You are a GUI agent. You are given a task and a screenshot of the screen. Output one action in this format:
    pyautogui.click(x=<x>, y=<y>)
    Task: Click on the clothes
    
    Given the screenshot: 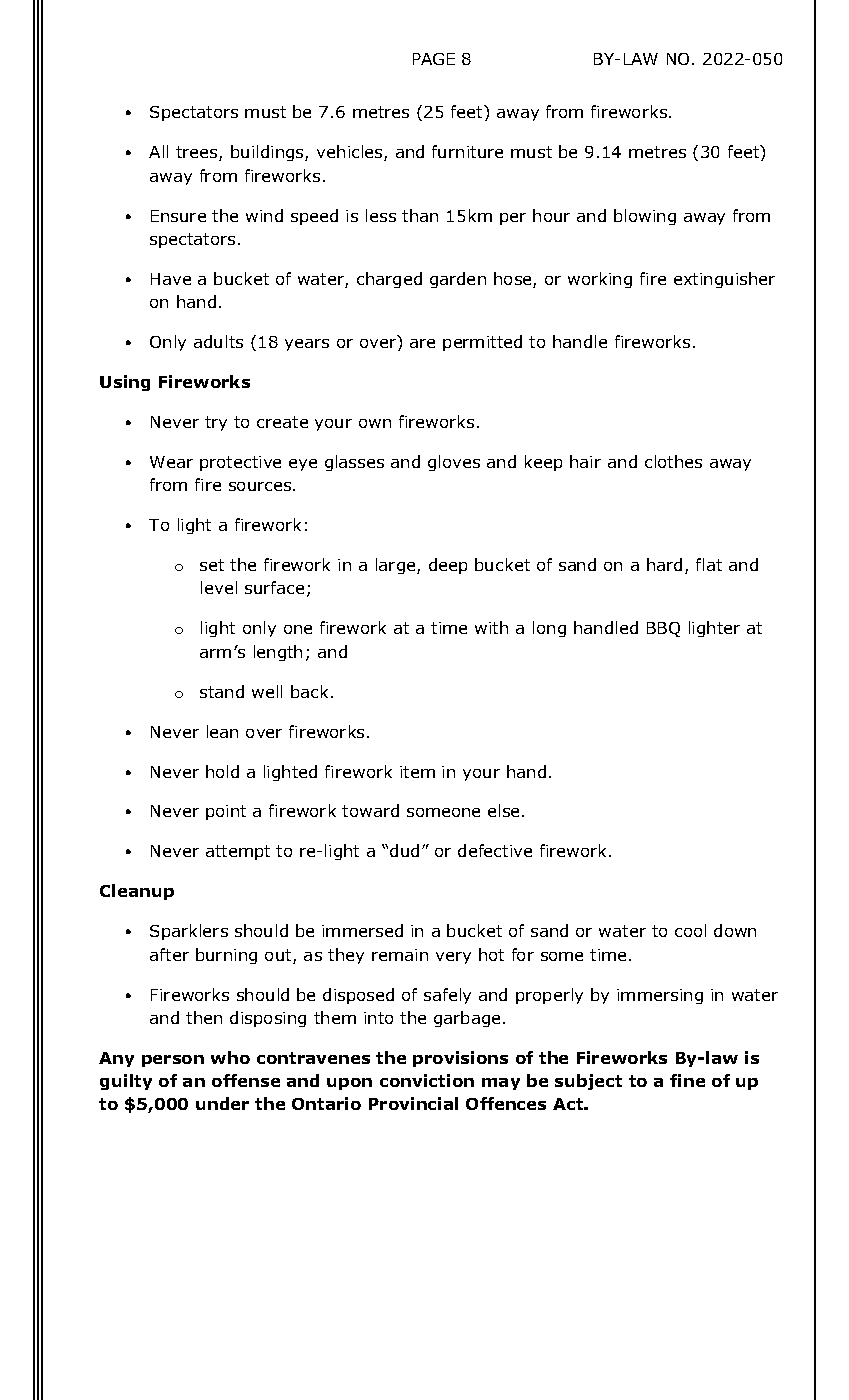 What is the action you would take?
    pyautogui.click(x=673, y=461)
